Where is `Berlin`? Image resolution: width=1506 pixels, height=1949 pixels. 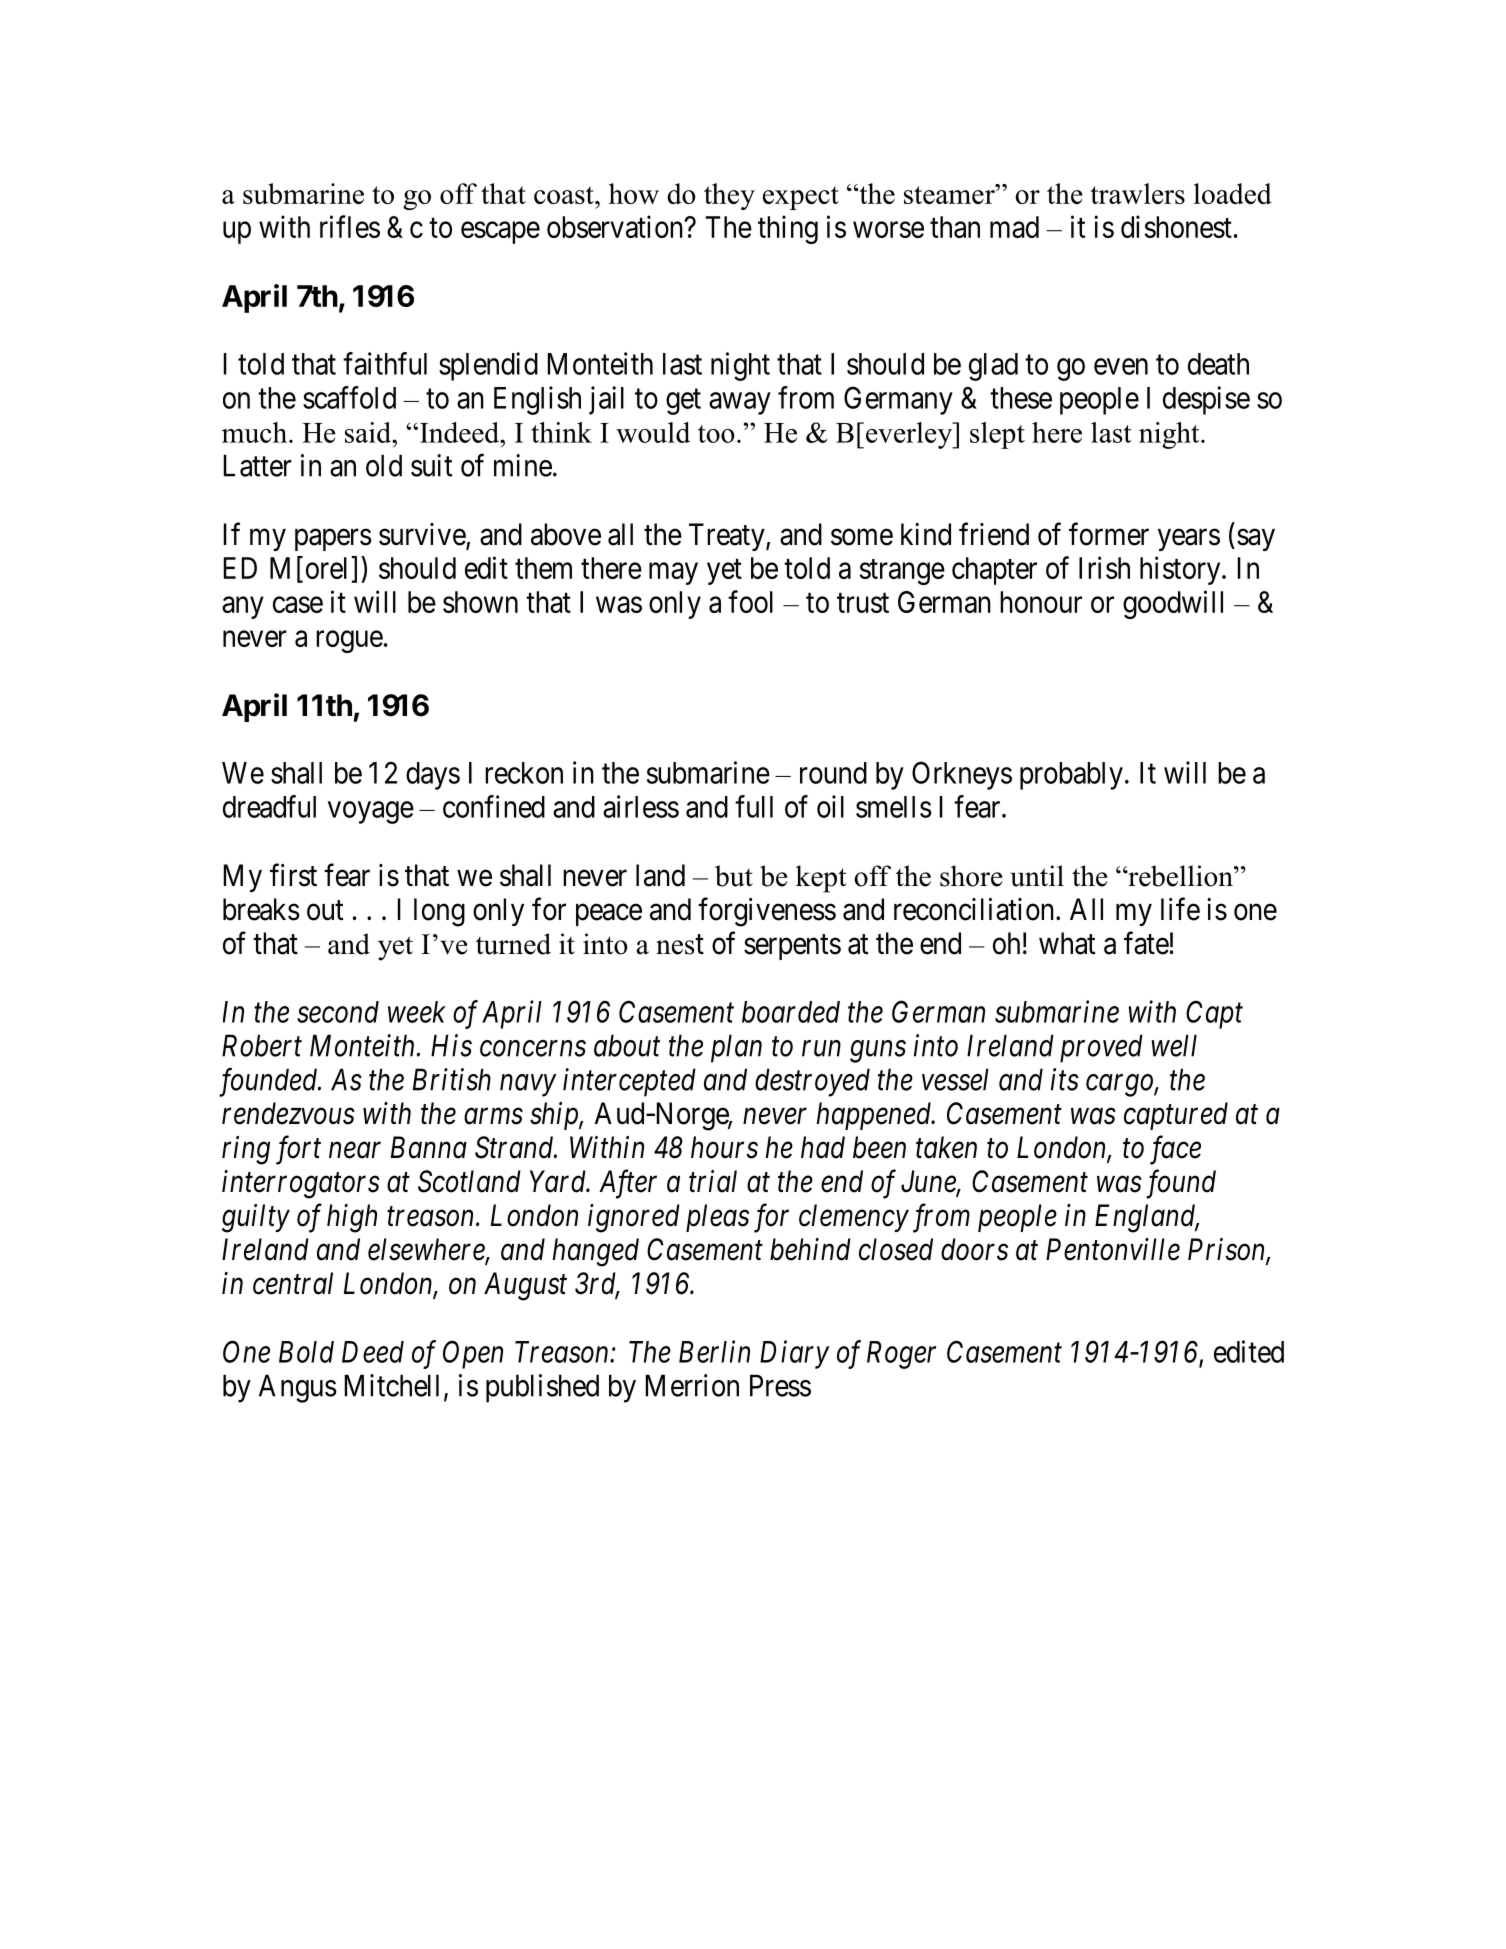 Berlin is located at coordinates (714, 1351).
